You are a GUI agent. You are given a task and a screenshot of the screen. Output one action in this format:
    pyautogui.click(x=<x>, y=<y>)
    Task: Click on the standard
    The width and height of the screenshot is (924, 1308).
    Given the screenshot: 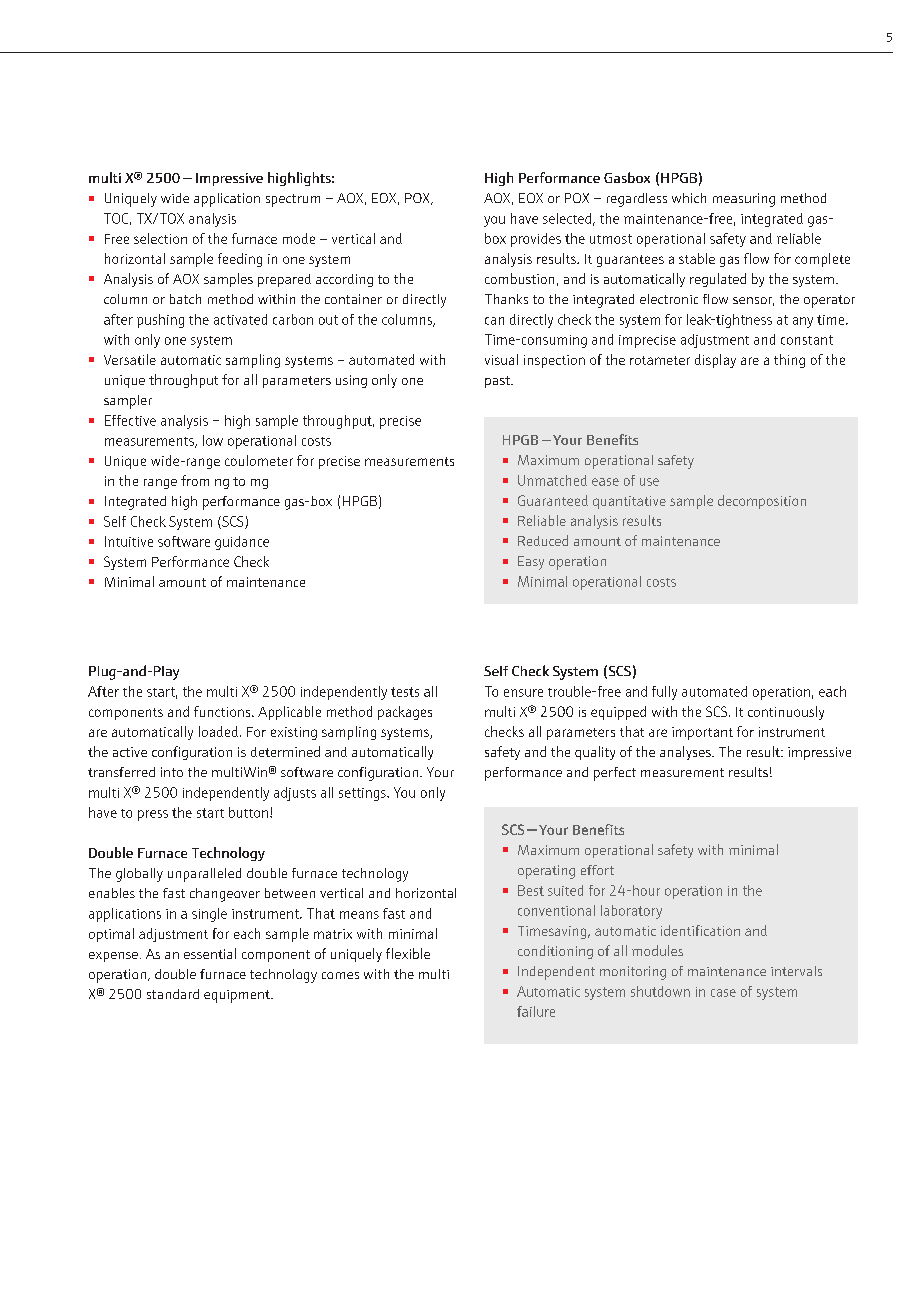 What is the action you would take?
    pyautogui.click(x=173, y=994)
